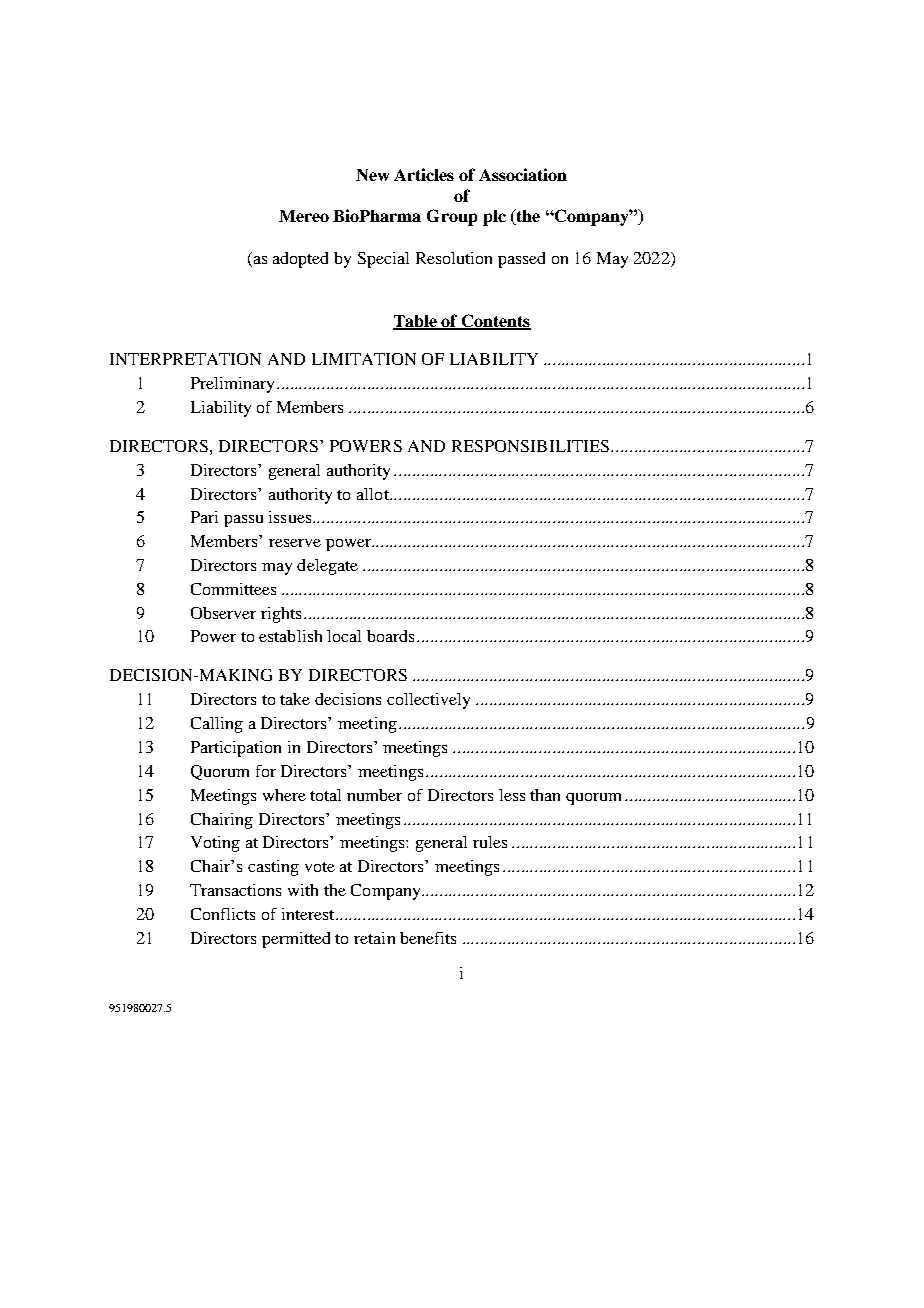 This screenshot has width=924, height=1308. What do you see at coordinates (372, 175) in the screenshot?
I see `New` at bounding box center [372, 175].
